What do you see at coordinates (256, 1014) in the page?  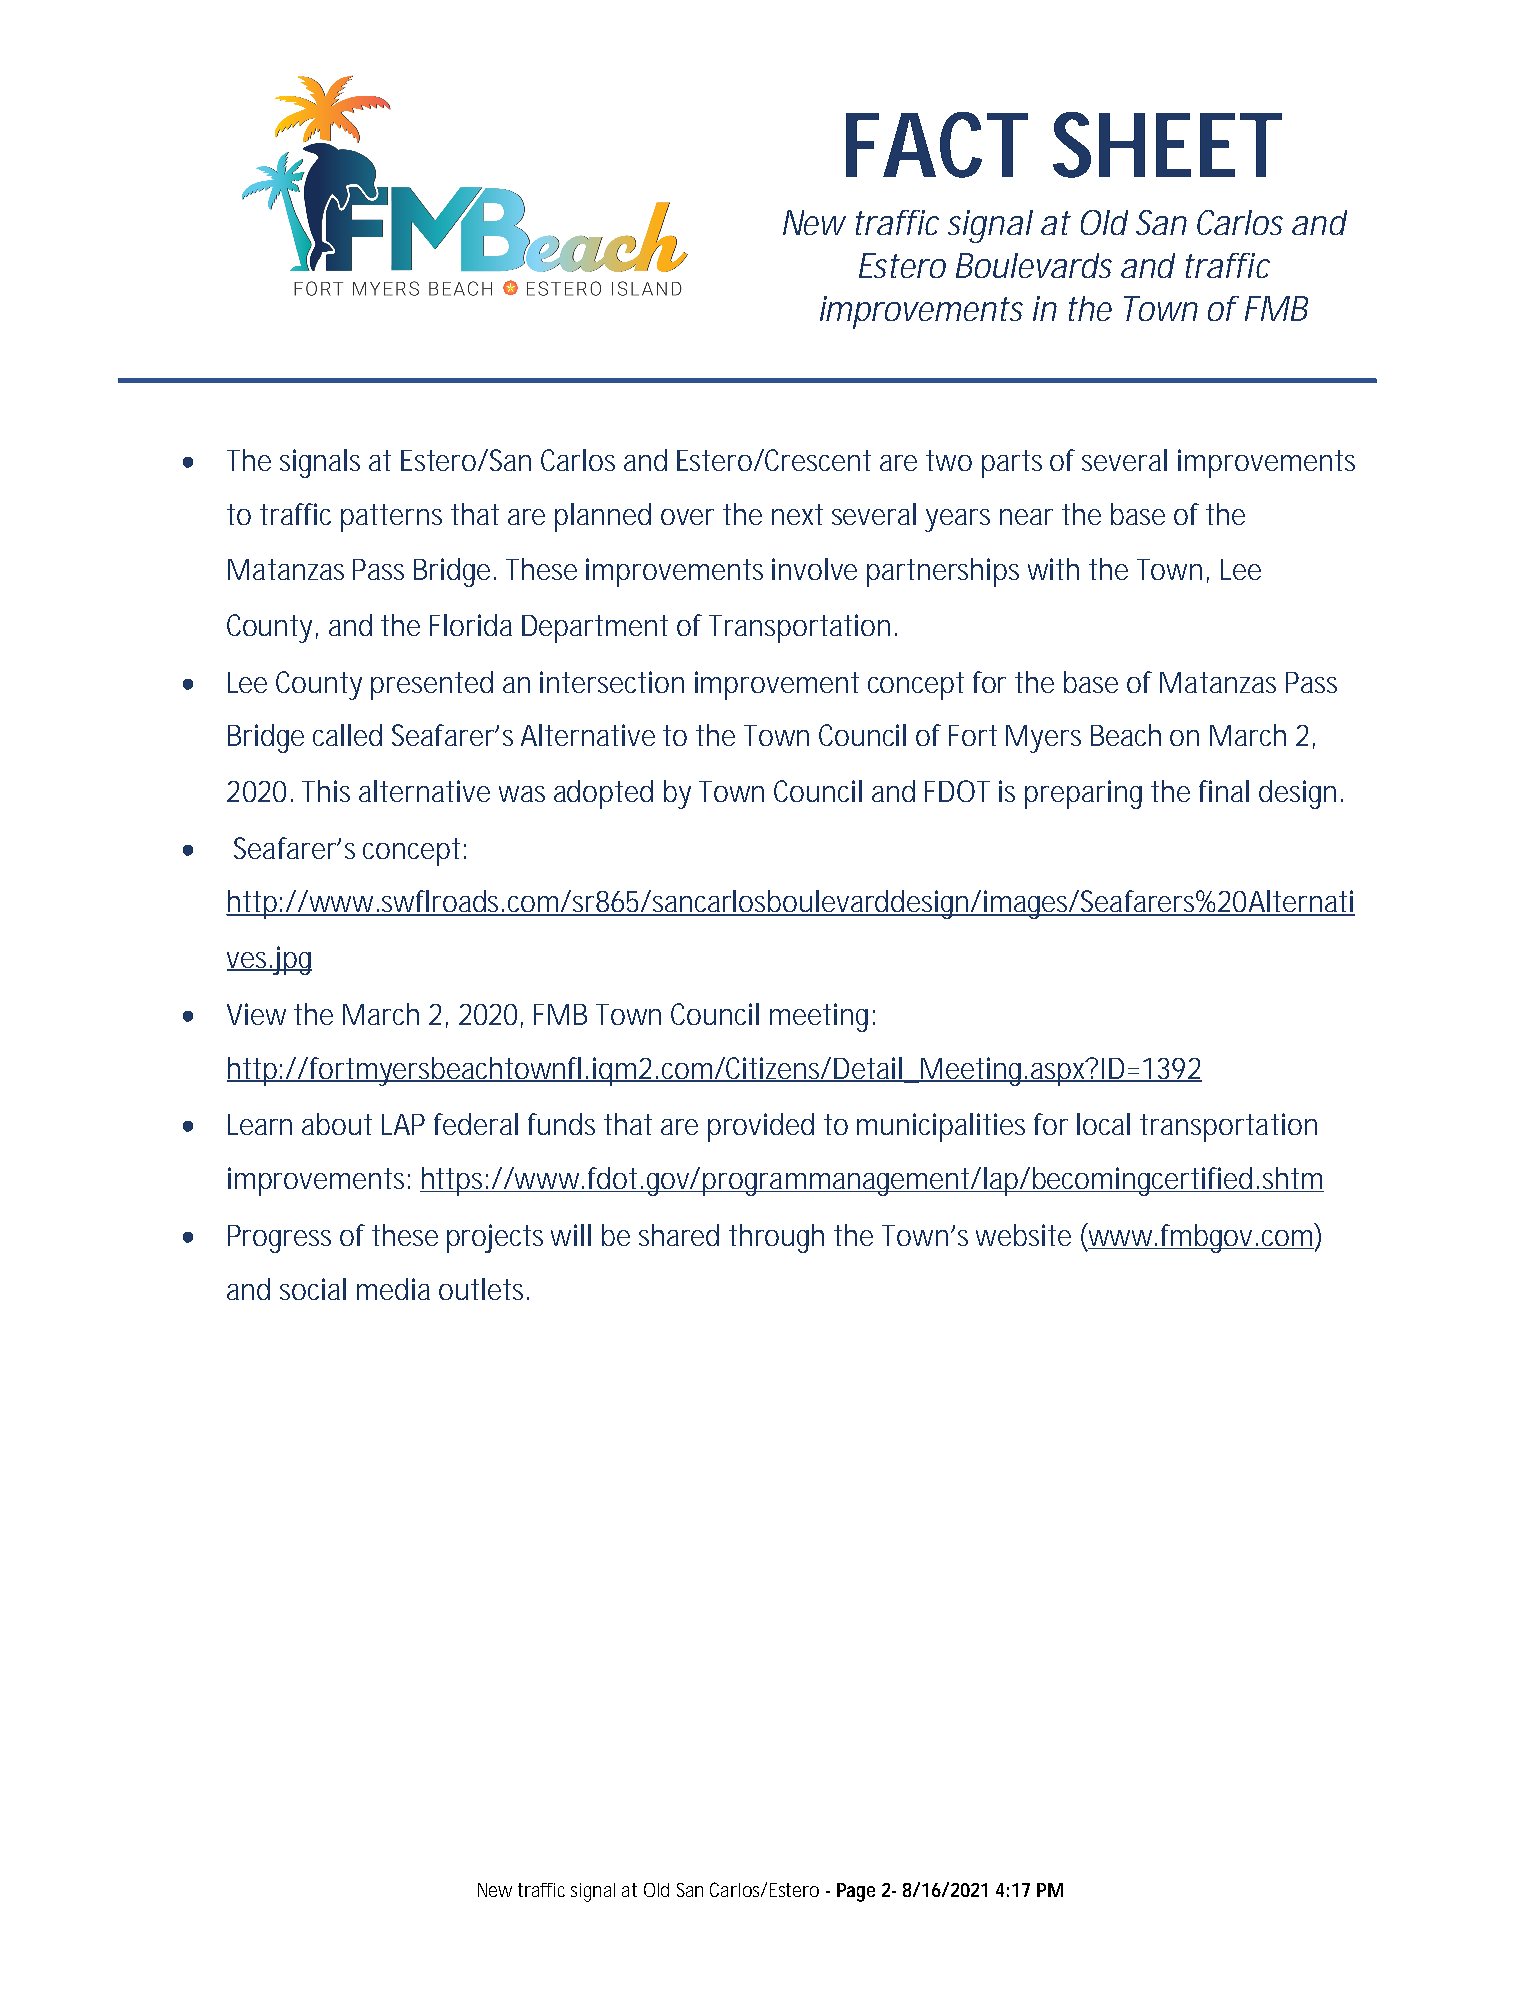 I see `View` at bounding box center [256, 1014].
